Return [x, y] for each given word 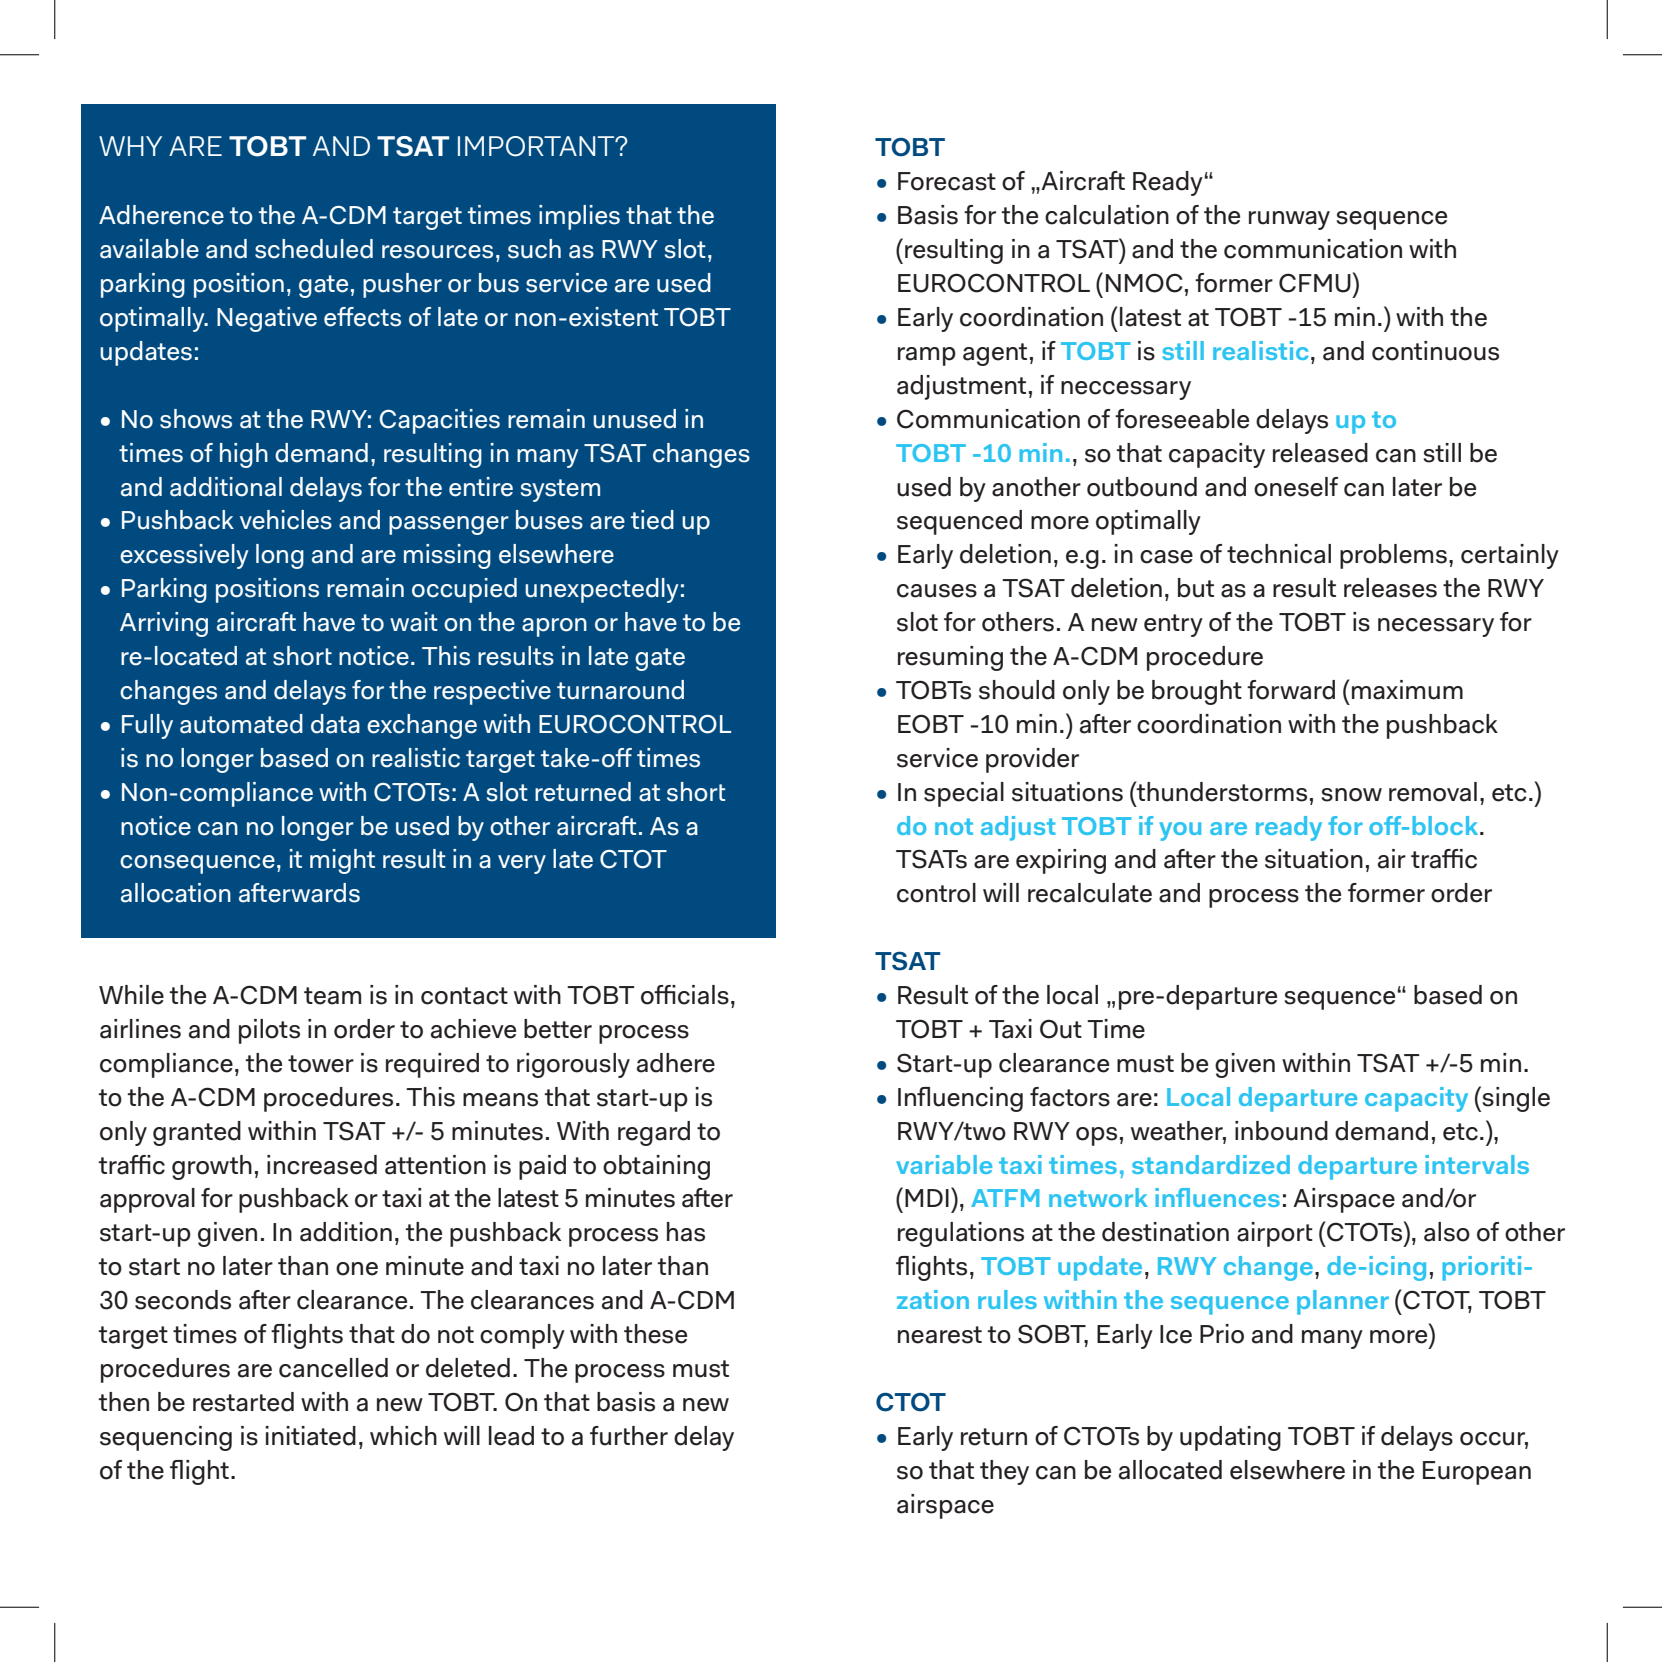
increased [322, 1165]
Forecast [947, 181]
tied [652, 520]
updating [1230, 1438]
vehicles [286, 520]
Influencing [960, 1099]
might [342, 861]
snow [1351, 795]
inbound [1281, 1131]
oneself [1296, 487]
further [629, 1436]
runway [1289, 220]
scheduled [314, 249]
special [964, 794]
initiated [310, 1436]
